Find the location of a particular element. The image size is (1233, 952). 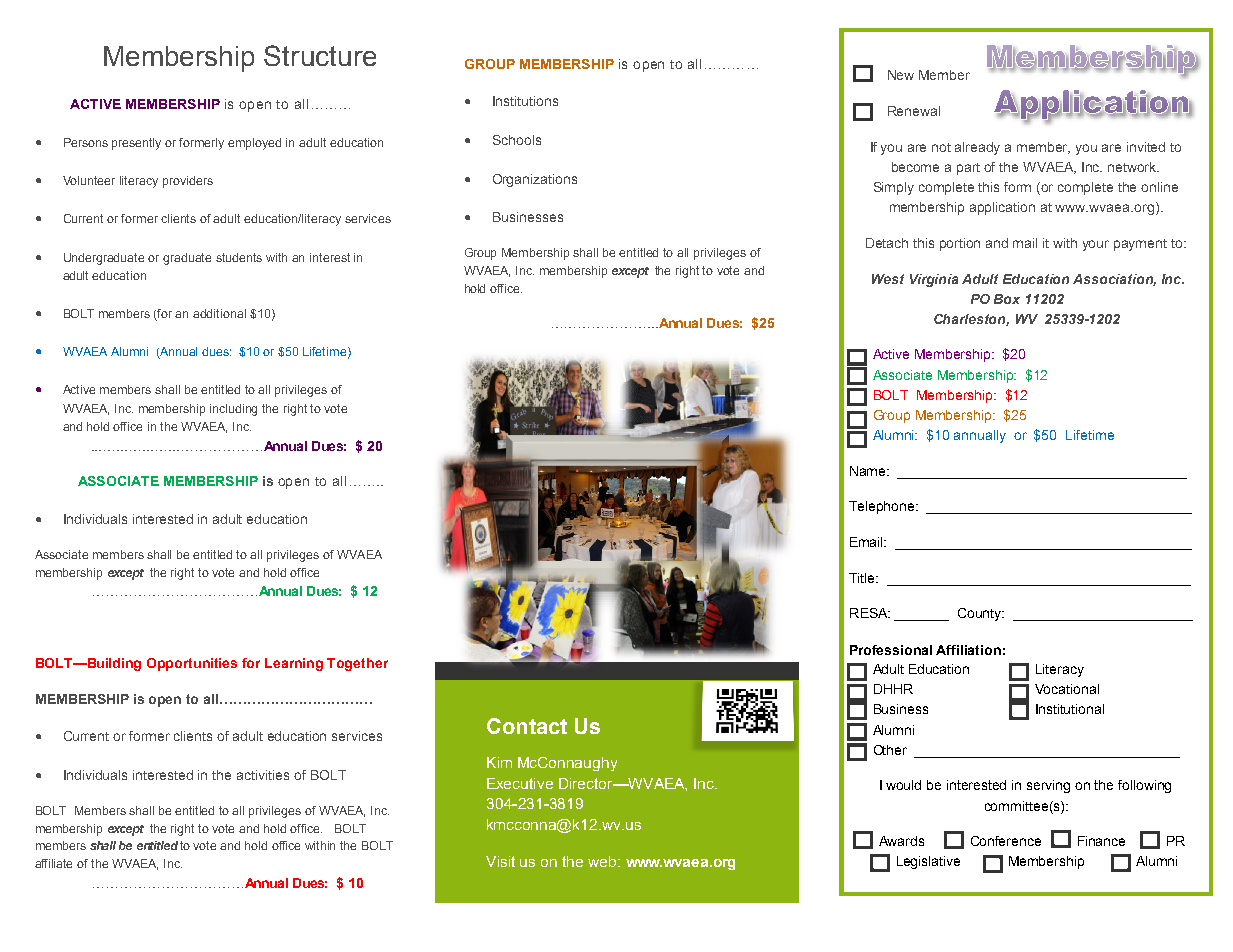

Renewal is located at coordinates (914, 111).
